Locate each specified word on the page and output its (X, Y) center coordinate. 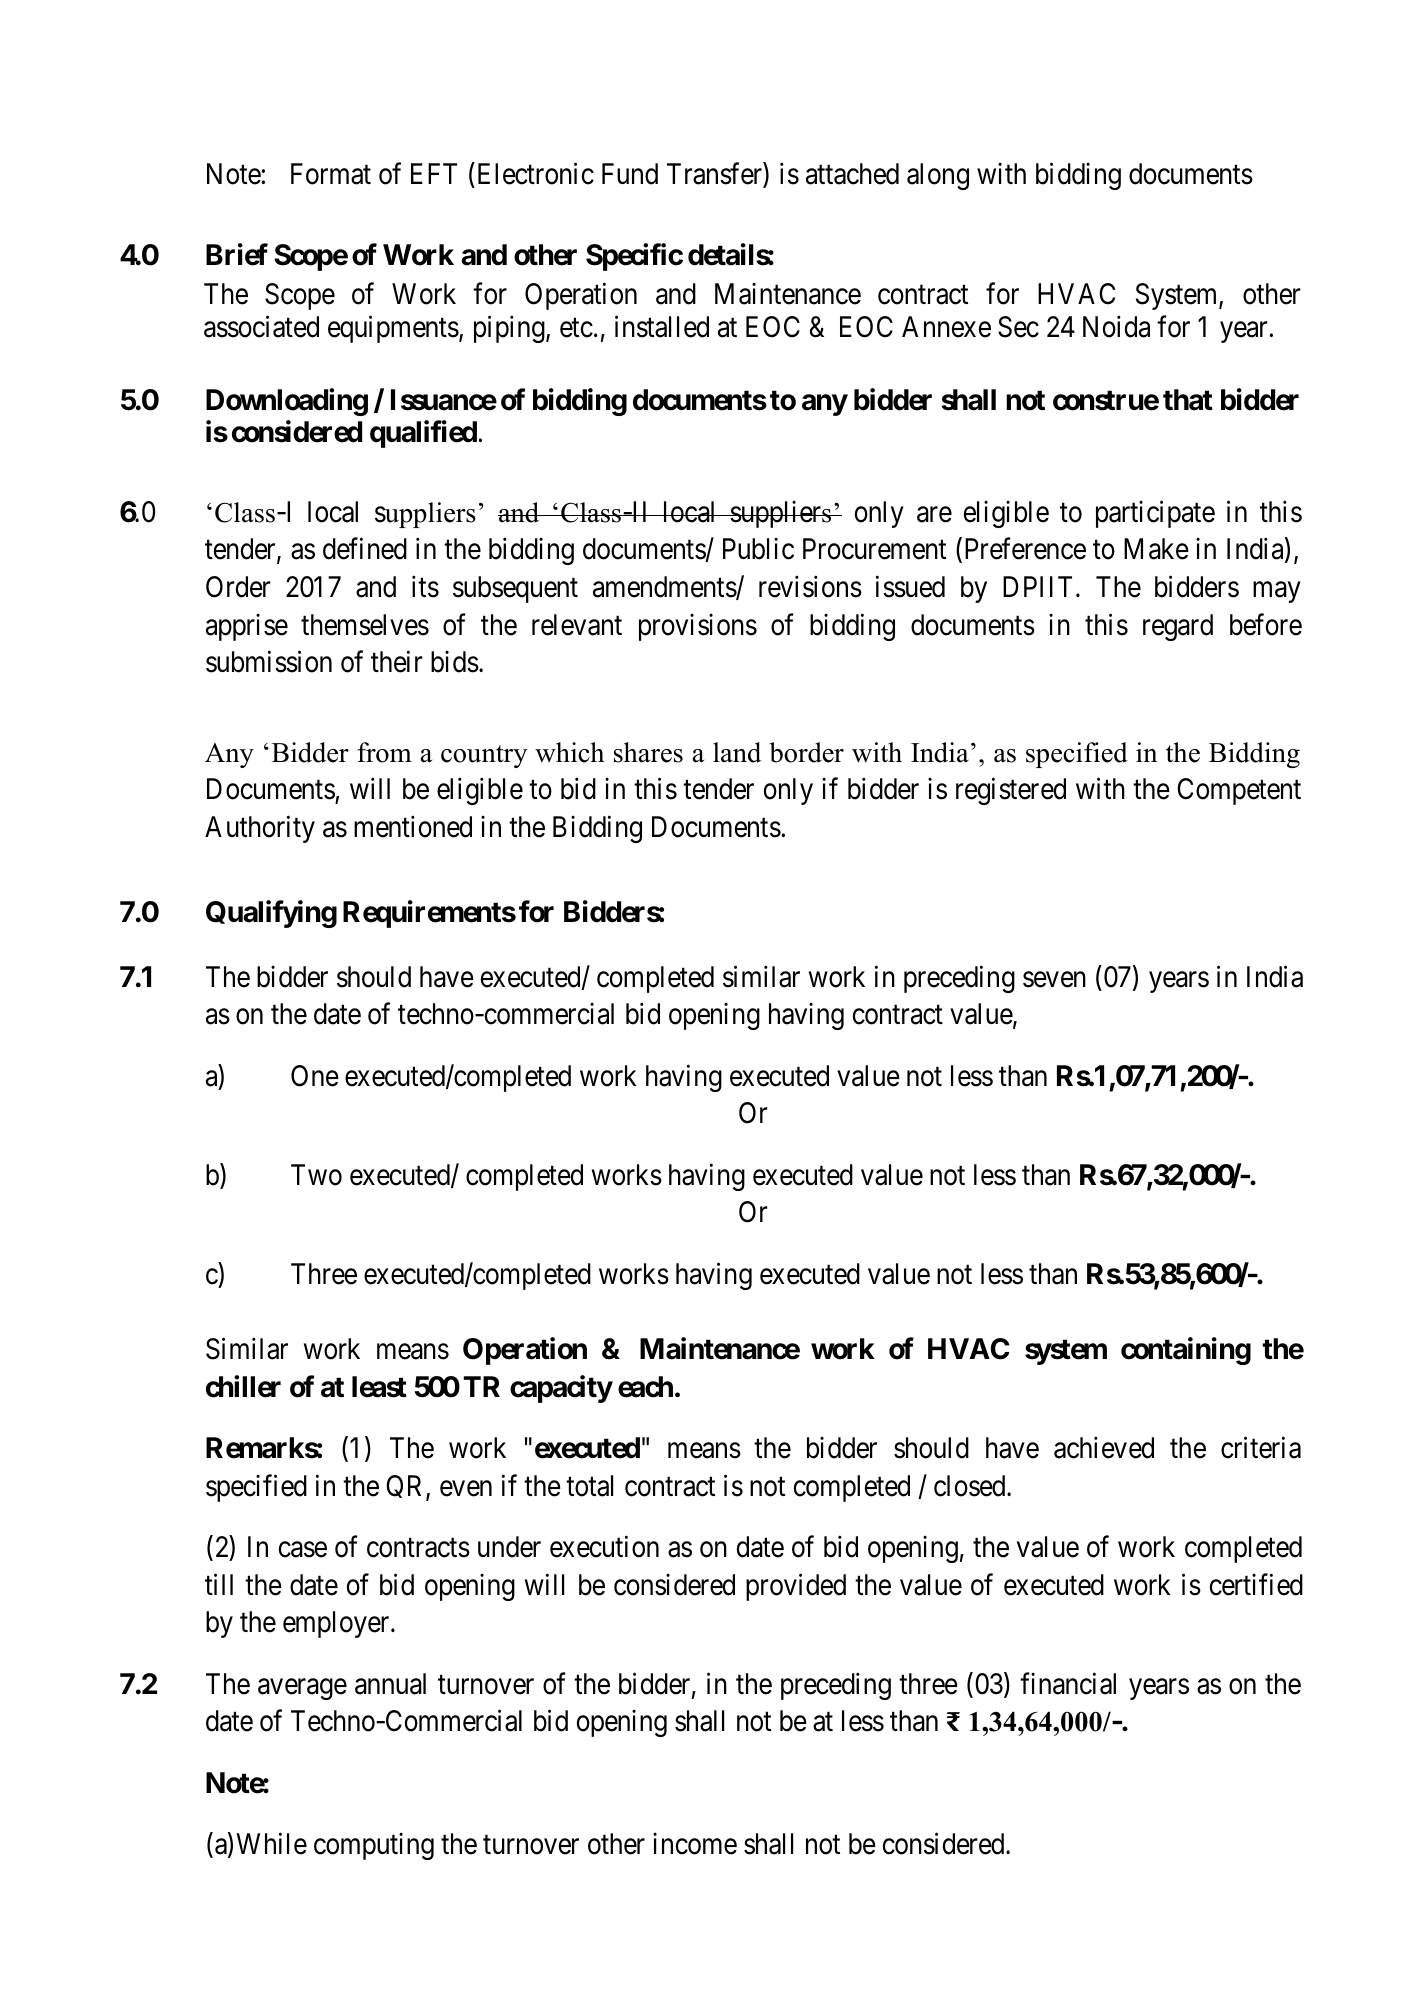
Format (331, 174)
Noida (1116, 326)
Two (316, 1175)
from (384, 752)
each (645, 1387)
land (737, 752)
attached (852, 174)
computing (374, 1846)
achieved (1104, 1448)
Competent (1239, 791)
